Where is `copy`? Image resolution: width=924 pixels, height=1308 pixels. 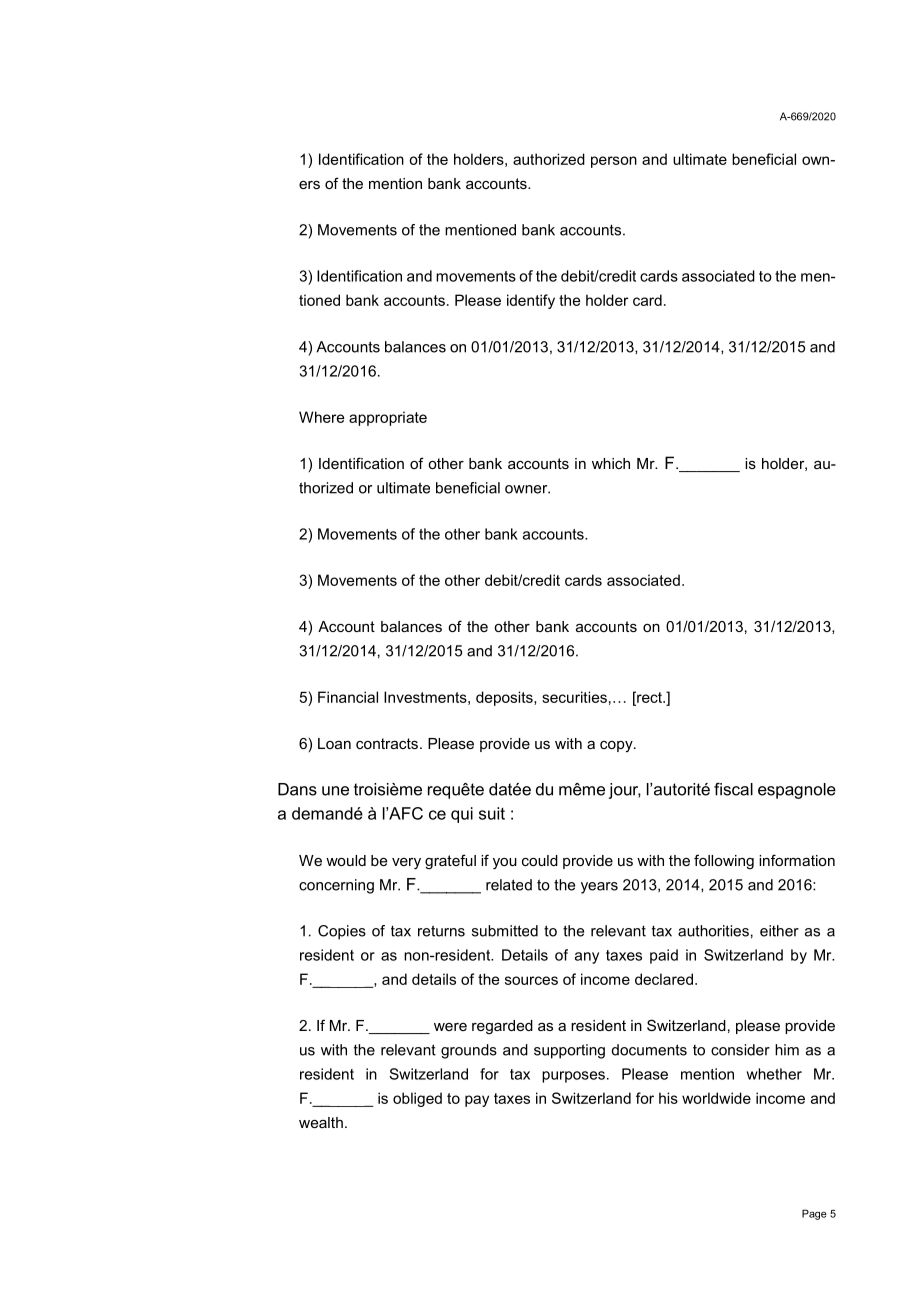
copy is located at coordinates (617, 746).
